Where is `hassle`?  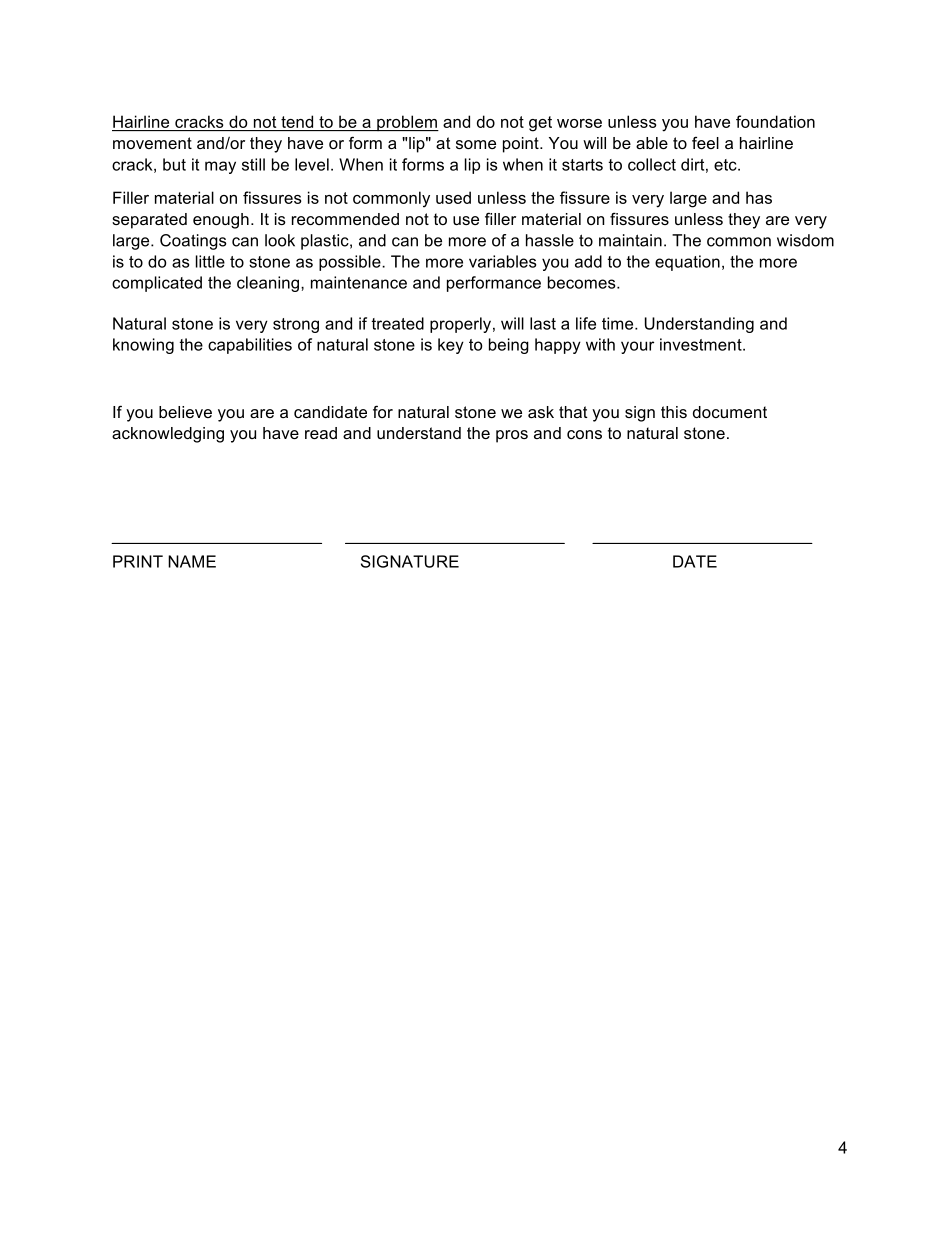 hassle is located at coordinates (550, 240).
